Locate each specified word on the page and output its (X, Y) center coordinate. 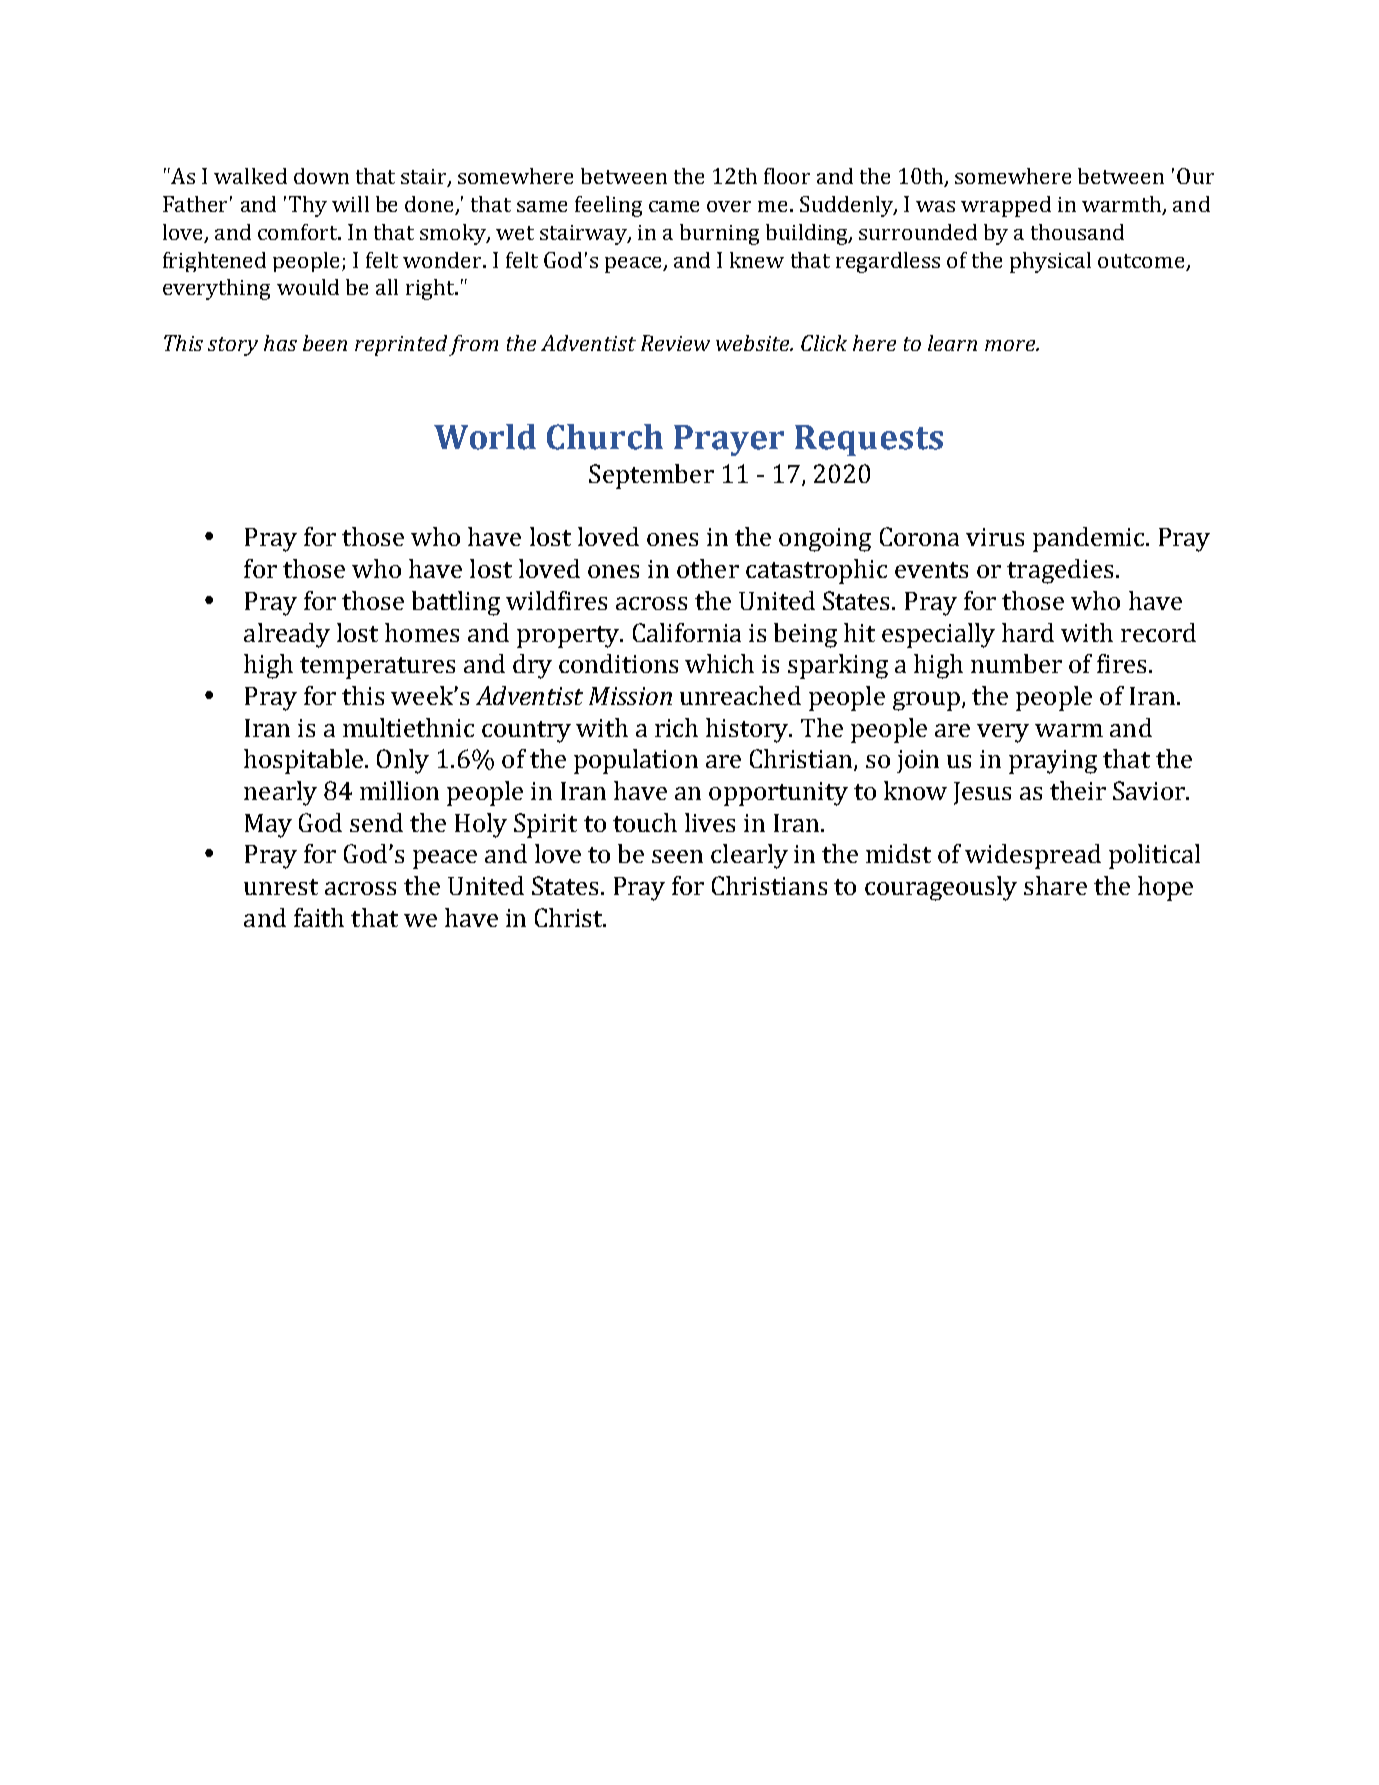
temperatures (377, 668)
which (719, 663)
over (729, 206)
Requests (869, 440)
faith (319, 917)
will (350, 204)
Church (605, 437)
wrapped (1006, 206)
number (1016, 663)
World (485, 437)
